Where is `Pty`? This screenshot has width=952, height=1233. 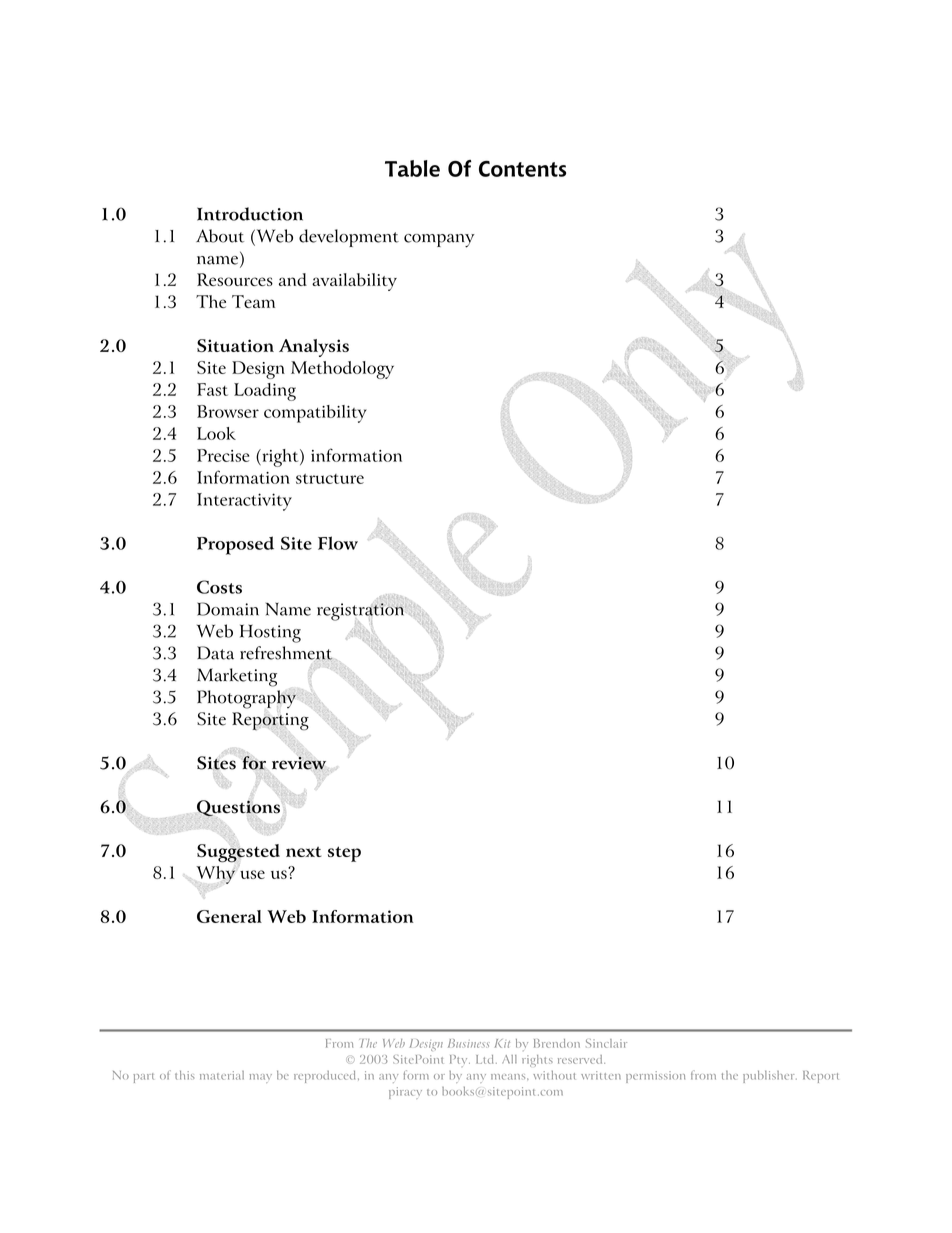
Pty is located at coordinates (460, 1061).
